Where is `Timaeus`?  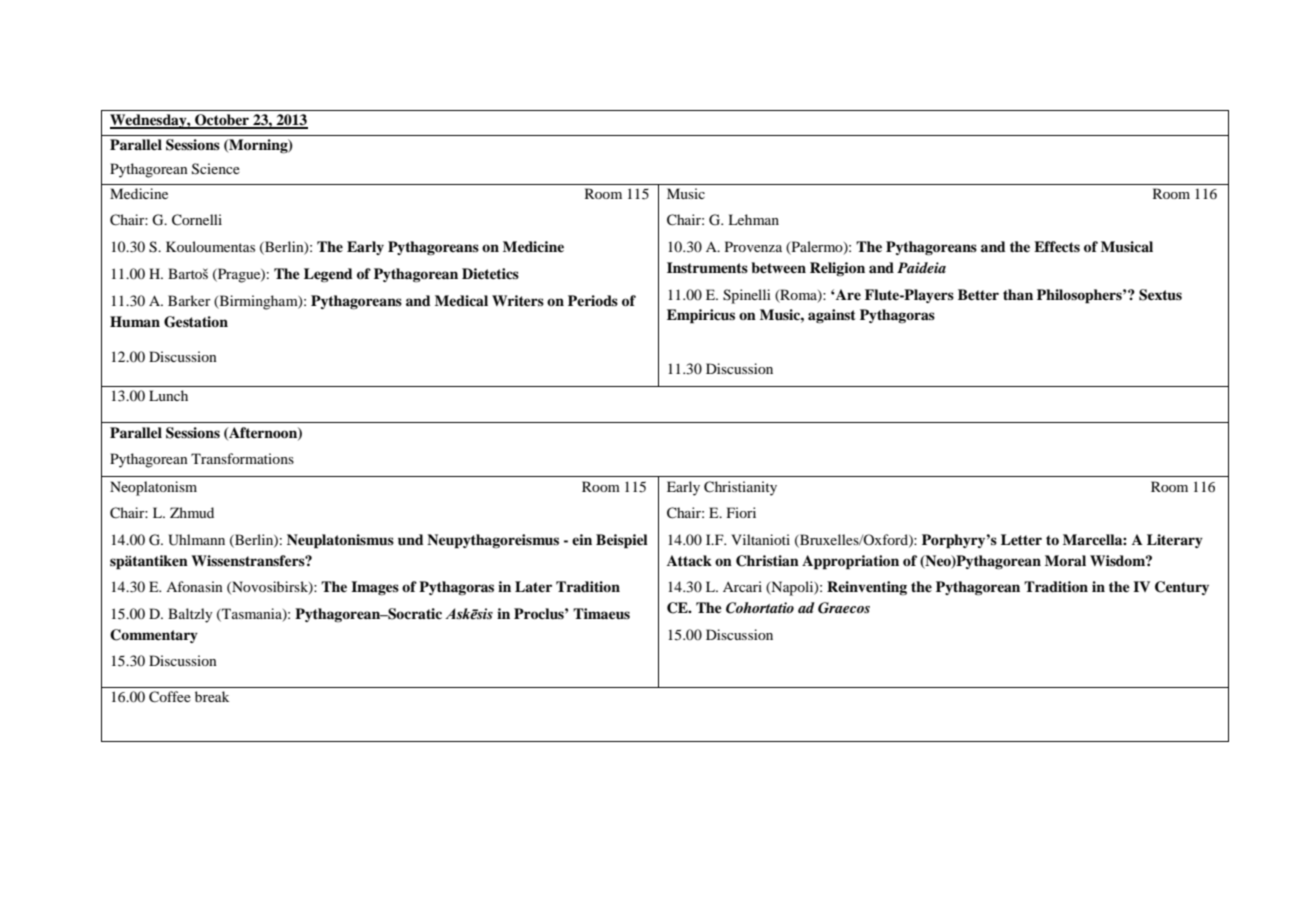
Timaeus is located at coordinates (601, 613).
